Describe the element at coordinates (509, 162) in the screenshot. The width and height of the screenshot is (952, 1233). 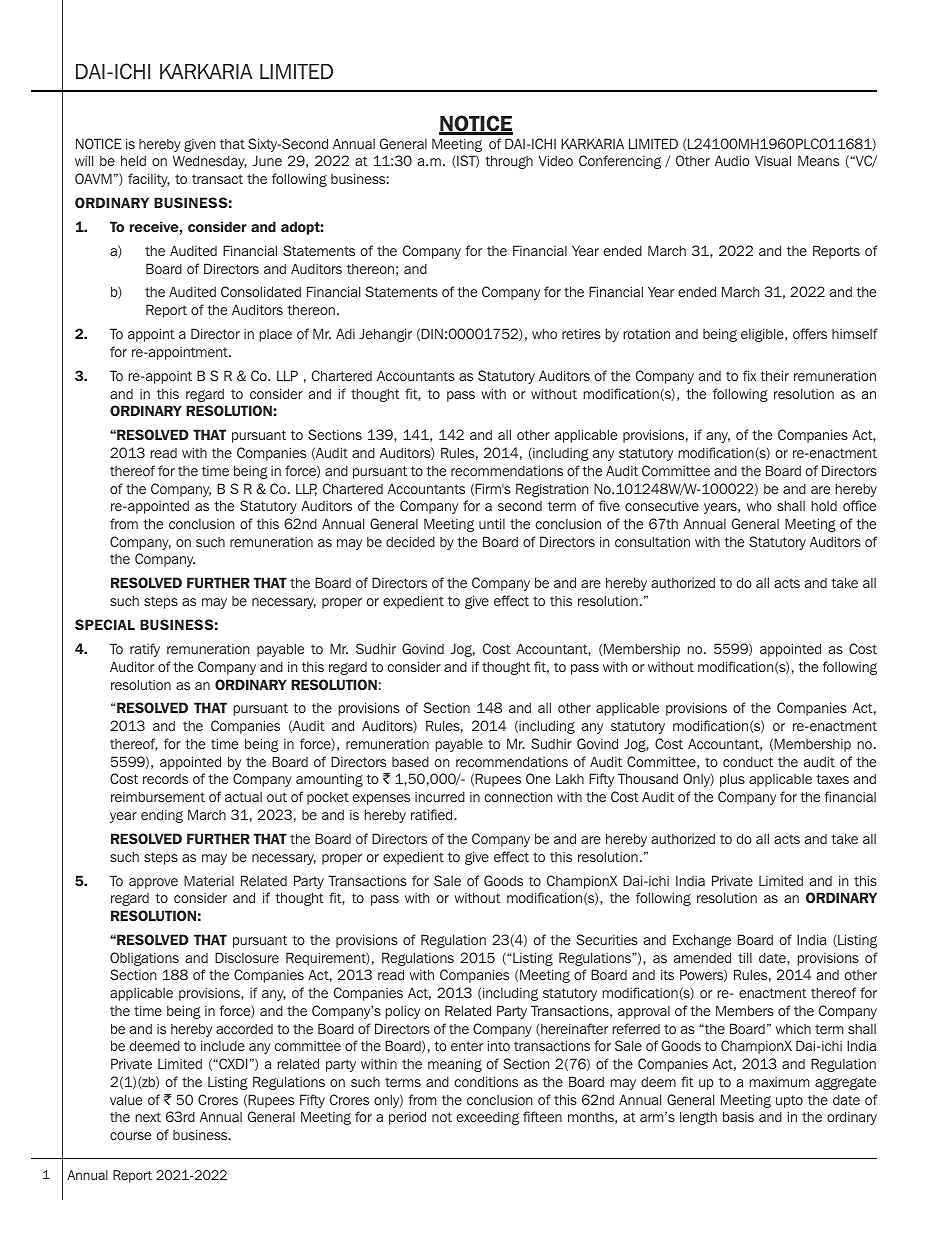
I see `through` at that location.
